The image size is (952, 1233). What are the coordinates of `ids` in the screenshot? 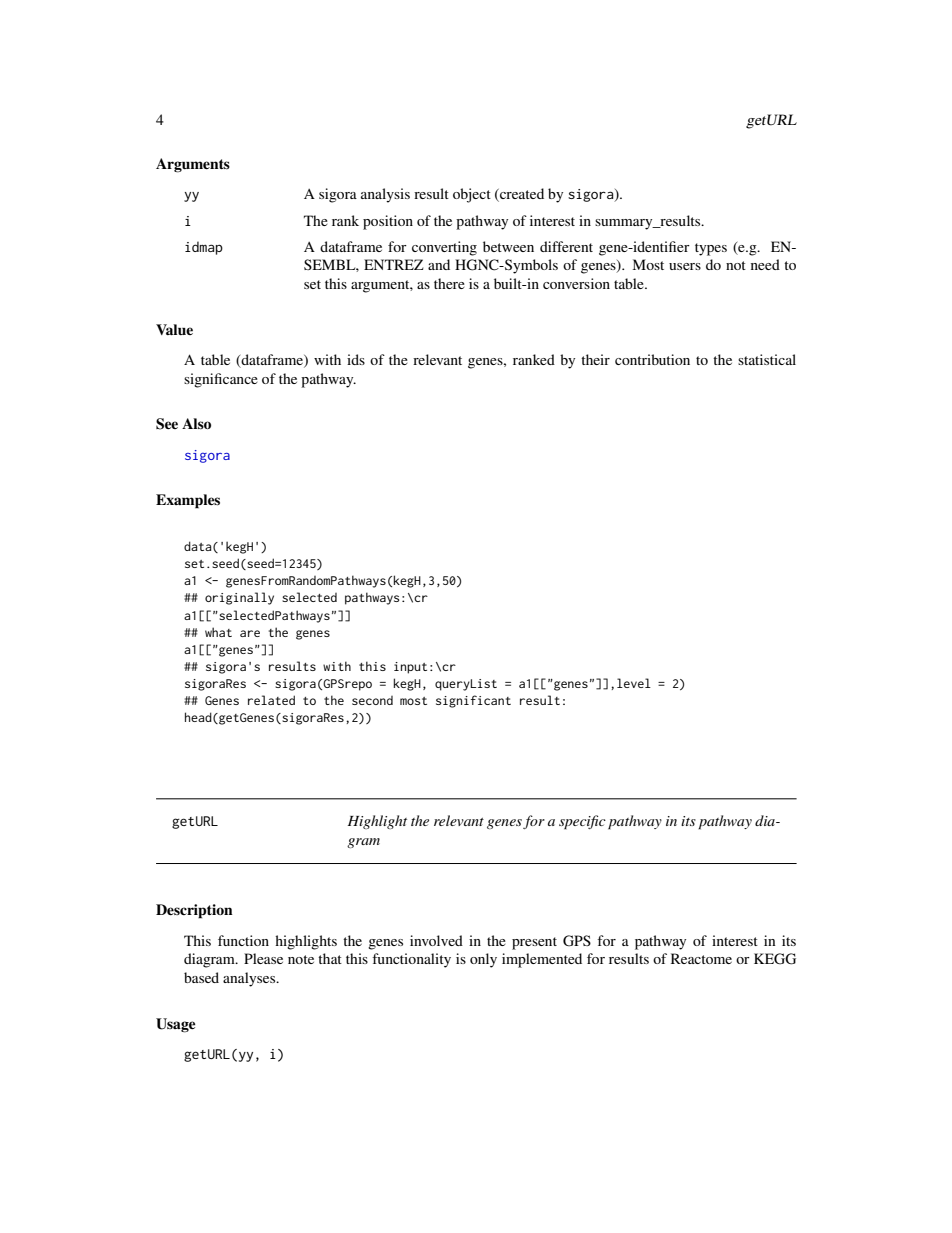 It's located at (356, 359).
